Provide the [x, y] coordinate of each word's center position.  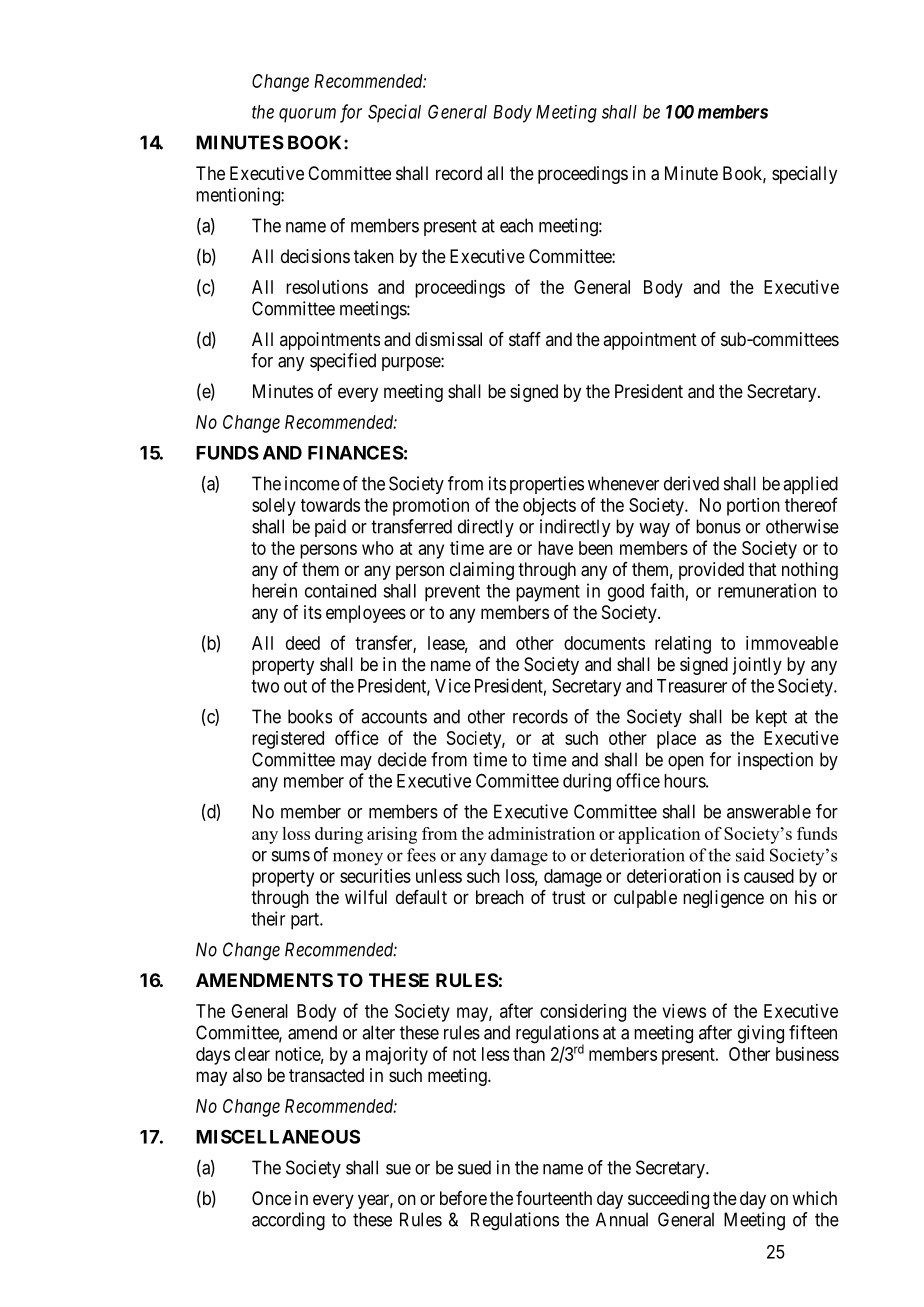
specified [343, 362]
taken [374, 256]
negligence [723, 899]
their [268, 918]
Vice [453, 685]
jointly [757, 666]
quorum [307, 115]
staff [525, 339]
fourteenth [554, 1198]
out [295, 686]
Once [271, 1198]
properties [547, 485]
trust [569, 897]
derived [691, 483]
